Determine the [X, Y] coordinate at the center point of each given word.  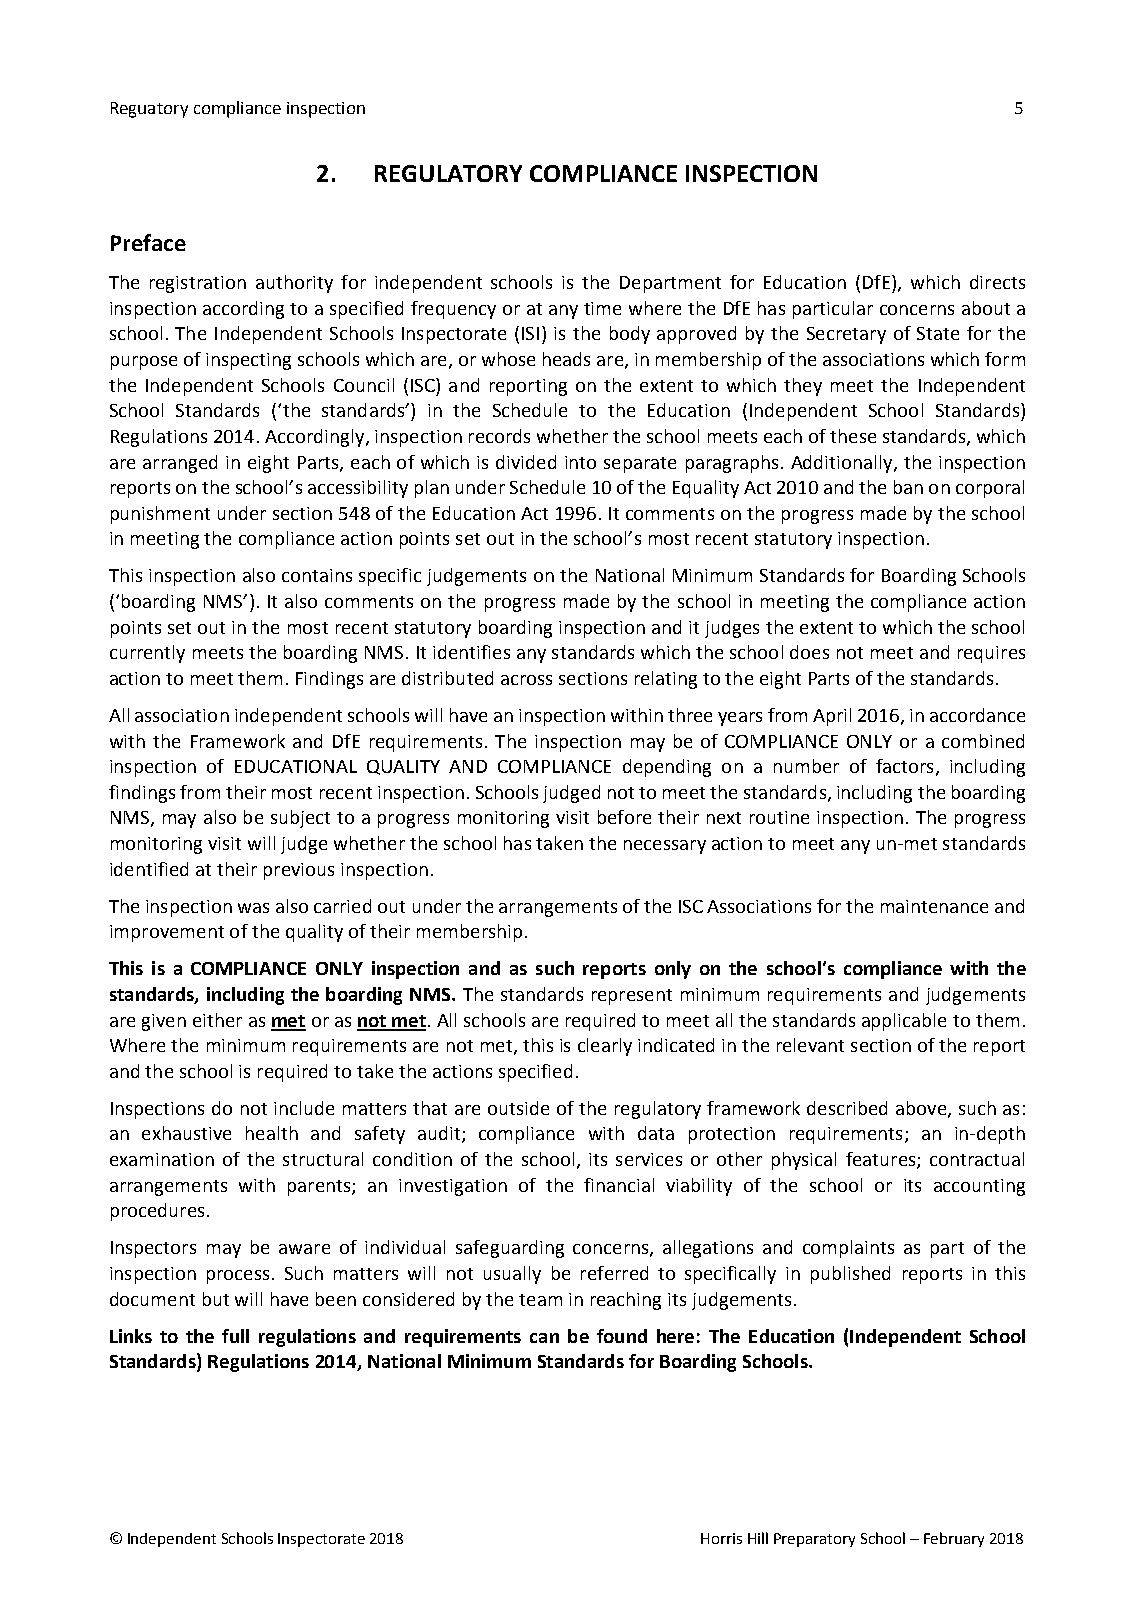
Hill [758, 1538]
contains [317, 575]
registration [198, 284]
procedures [157, 1212]
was [253, 908]
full [235, 1336]
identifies [471, 652]
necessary [665, 847]
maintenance [934, 906]
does [809, 652]
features [882, 1160]
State [938, 333]
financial [619, 1185]
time [602, 308]
